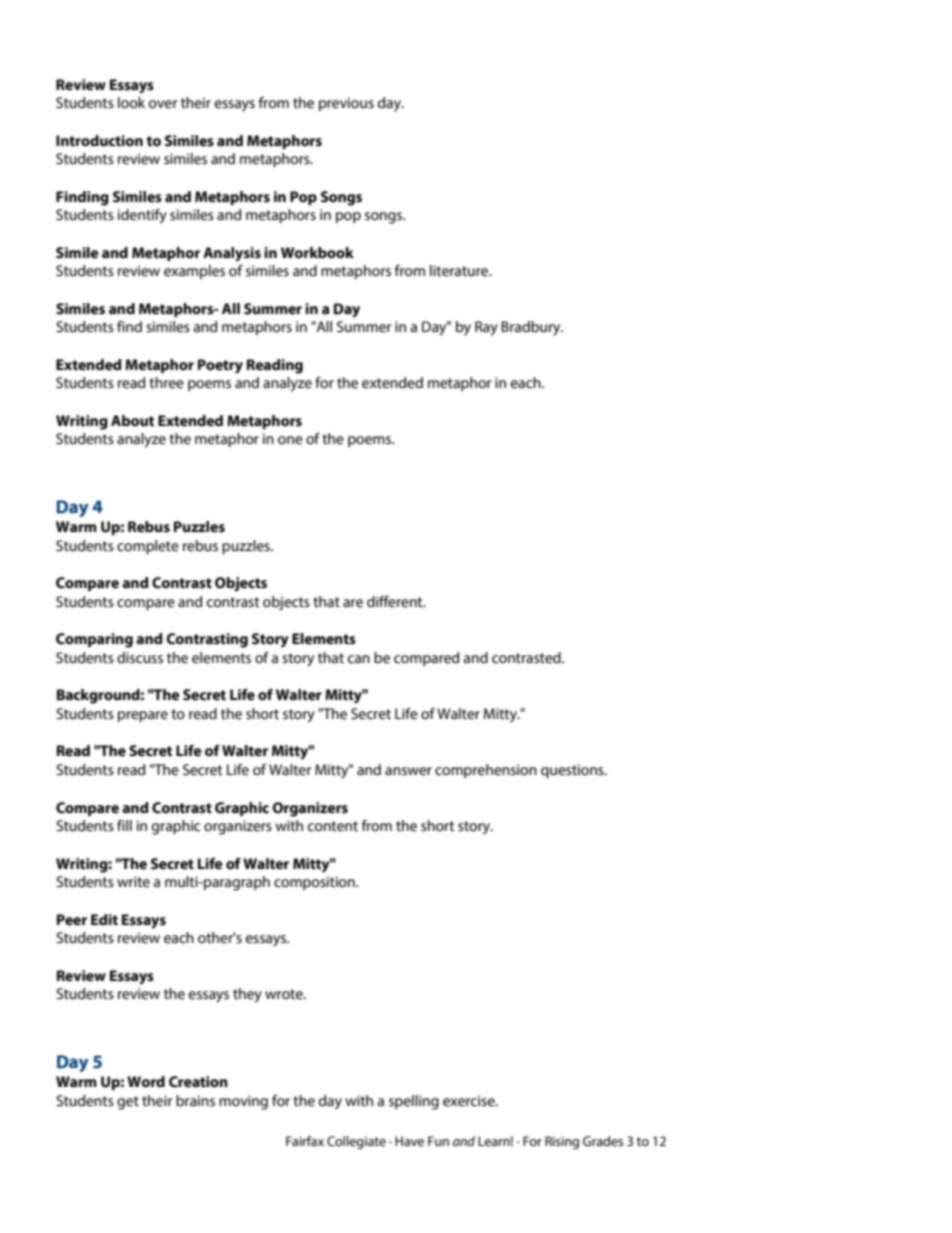  Describe the element at coordinates (396, 602) in the image. I see `different` at that location.
